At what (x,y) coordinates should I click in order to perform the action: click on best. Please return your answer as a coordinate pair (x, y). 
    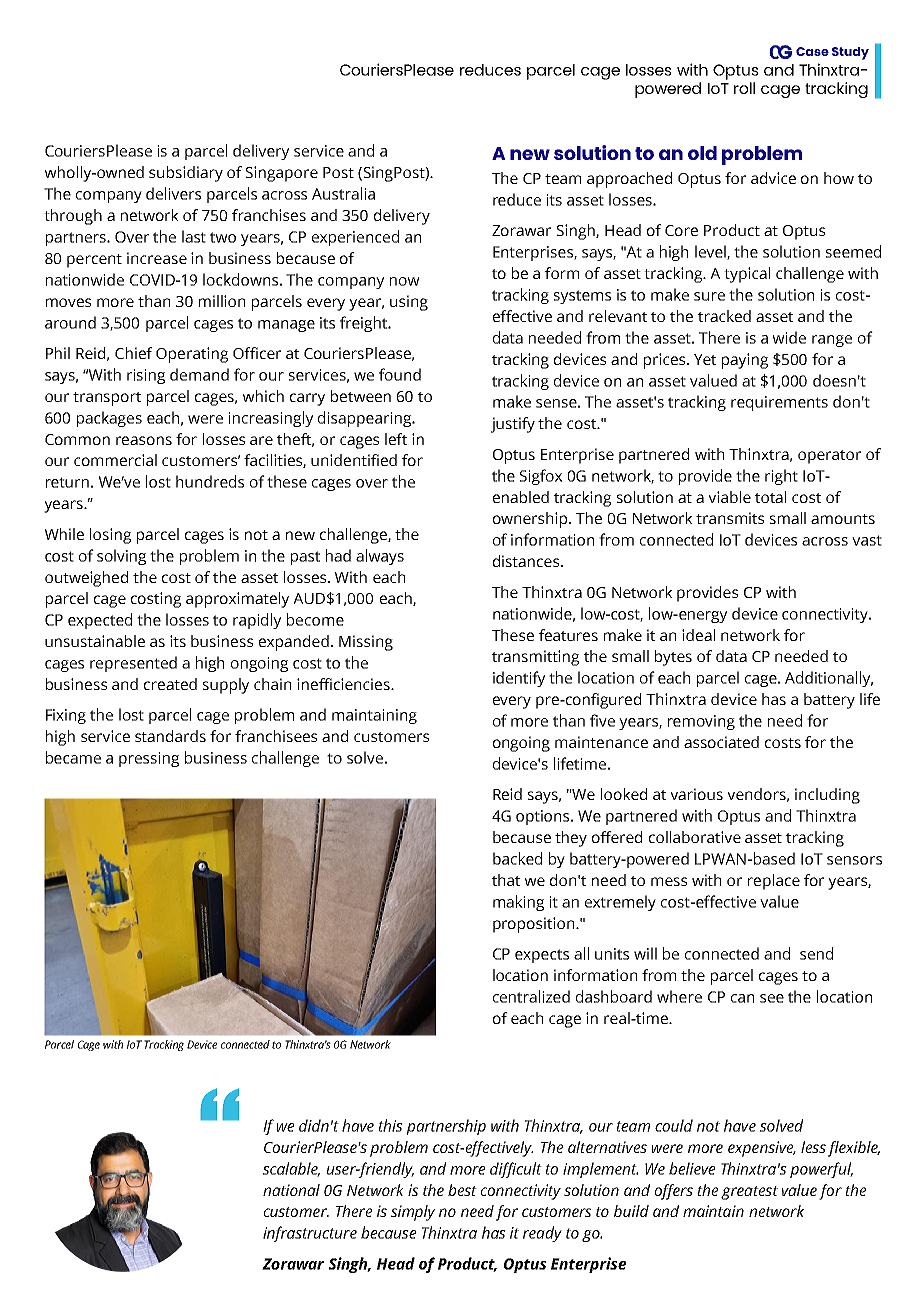
    Looking at the image, I should click on (462, 1190).
